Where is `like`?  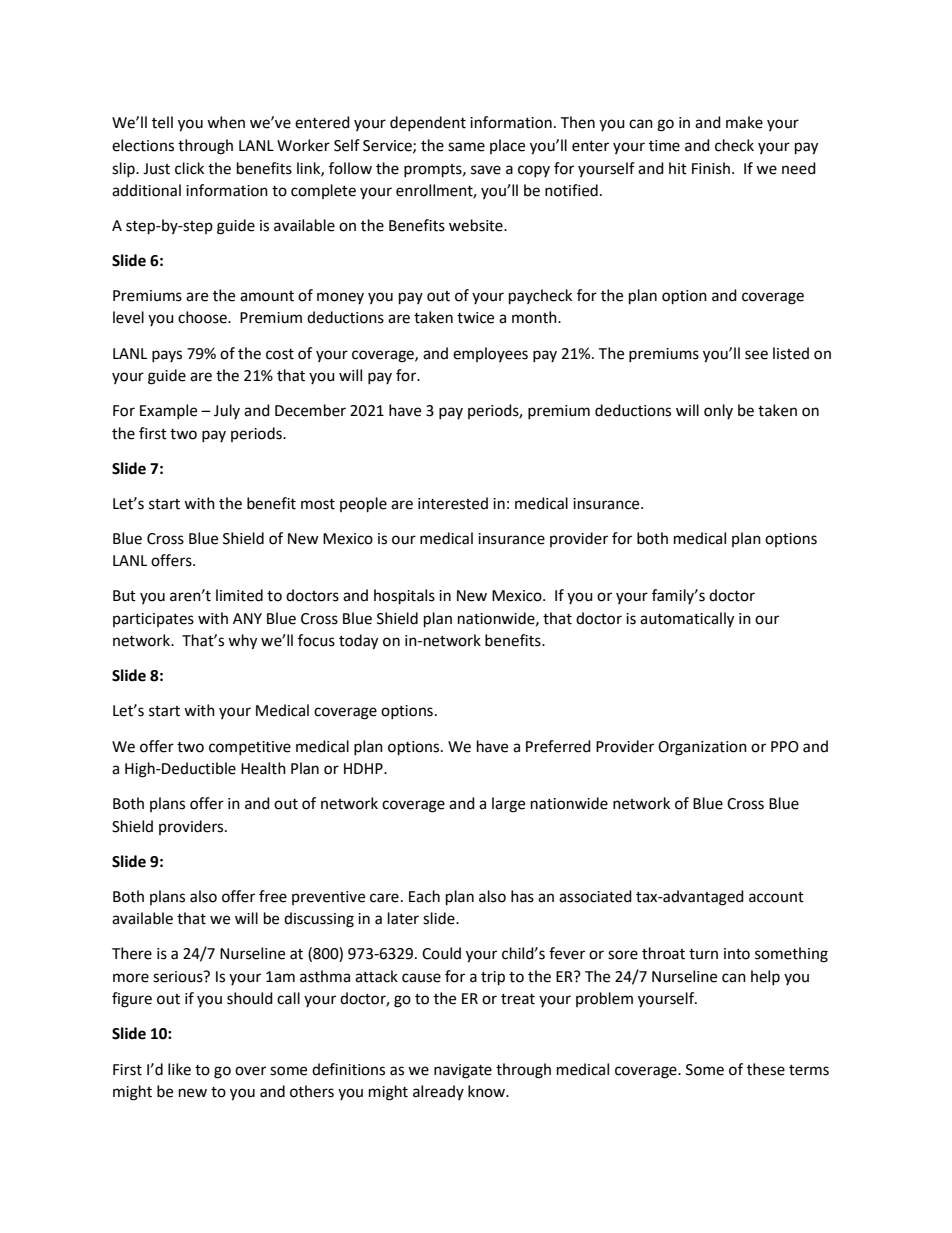
like is located at coordinates (179, 1069).
